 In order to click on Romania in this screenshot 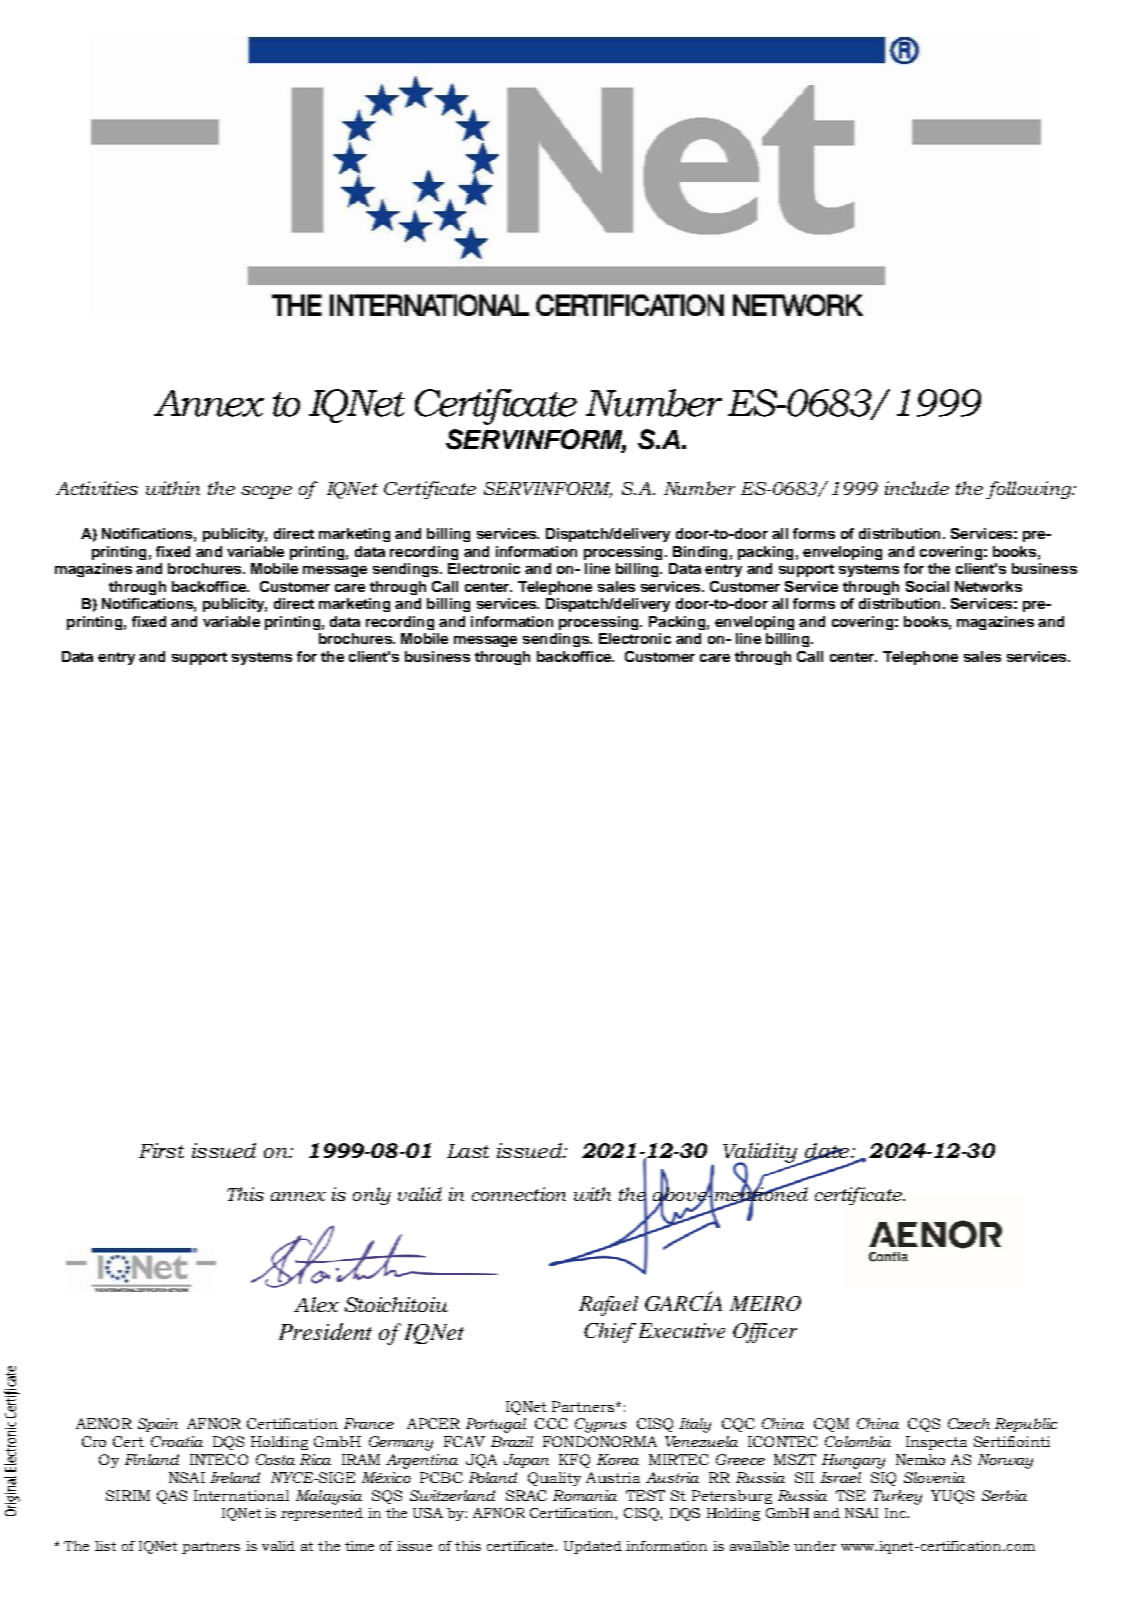, I will do `click(585, 1495)`.
